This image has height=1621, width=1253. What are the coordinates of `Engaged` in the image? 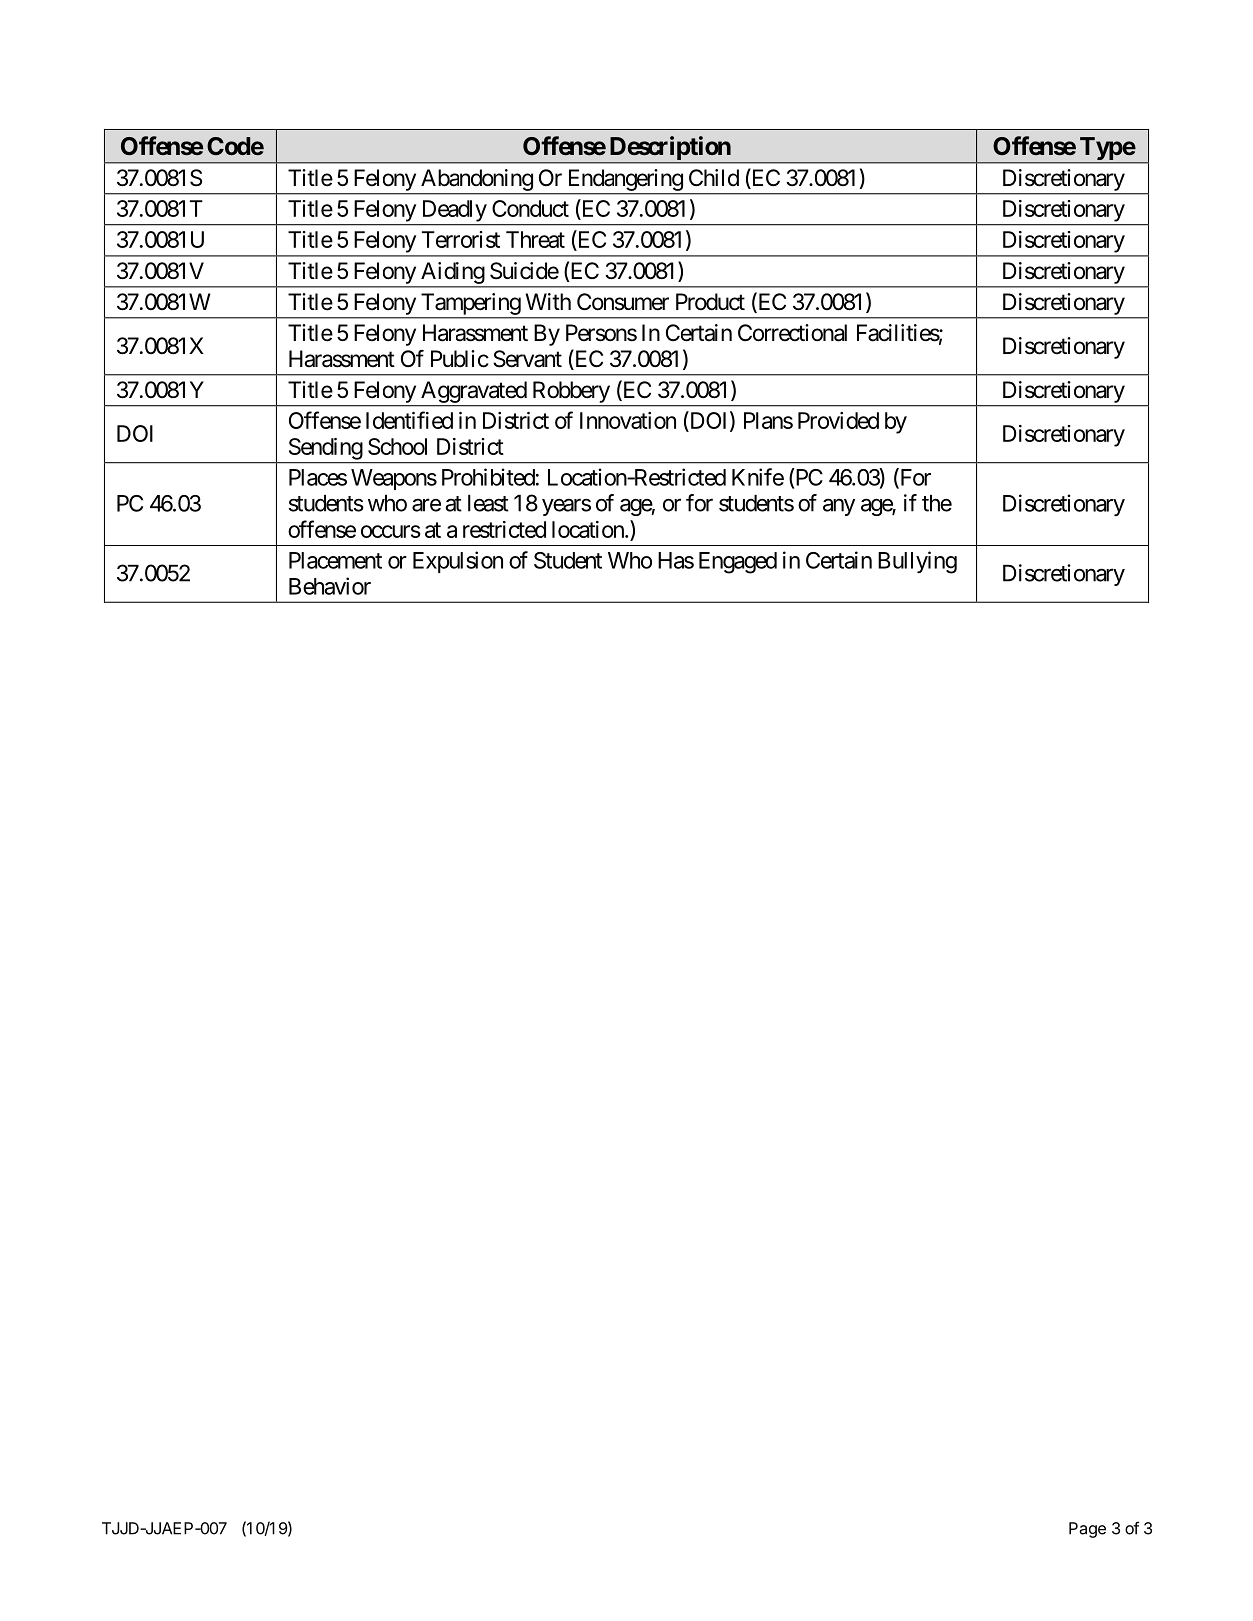 It's located at (738, 563).
